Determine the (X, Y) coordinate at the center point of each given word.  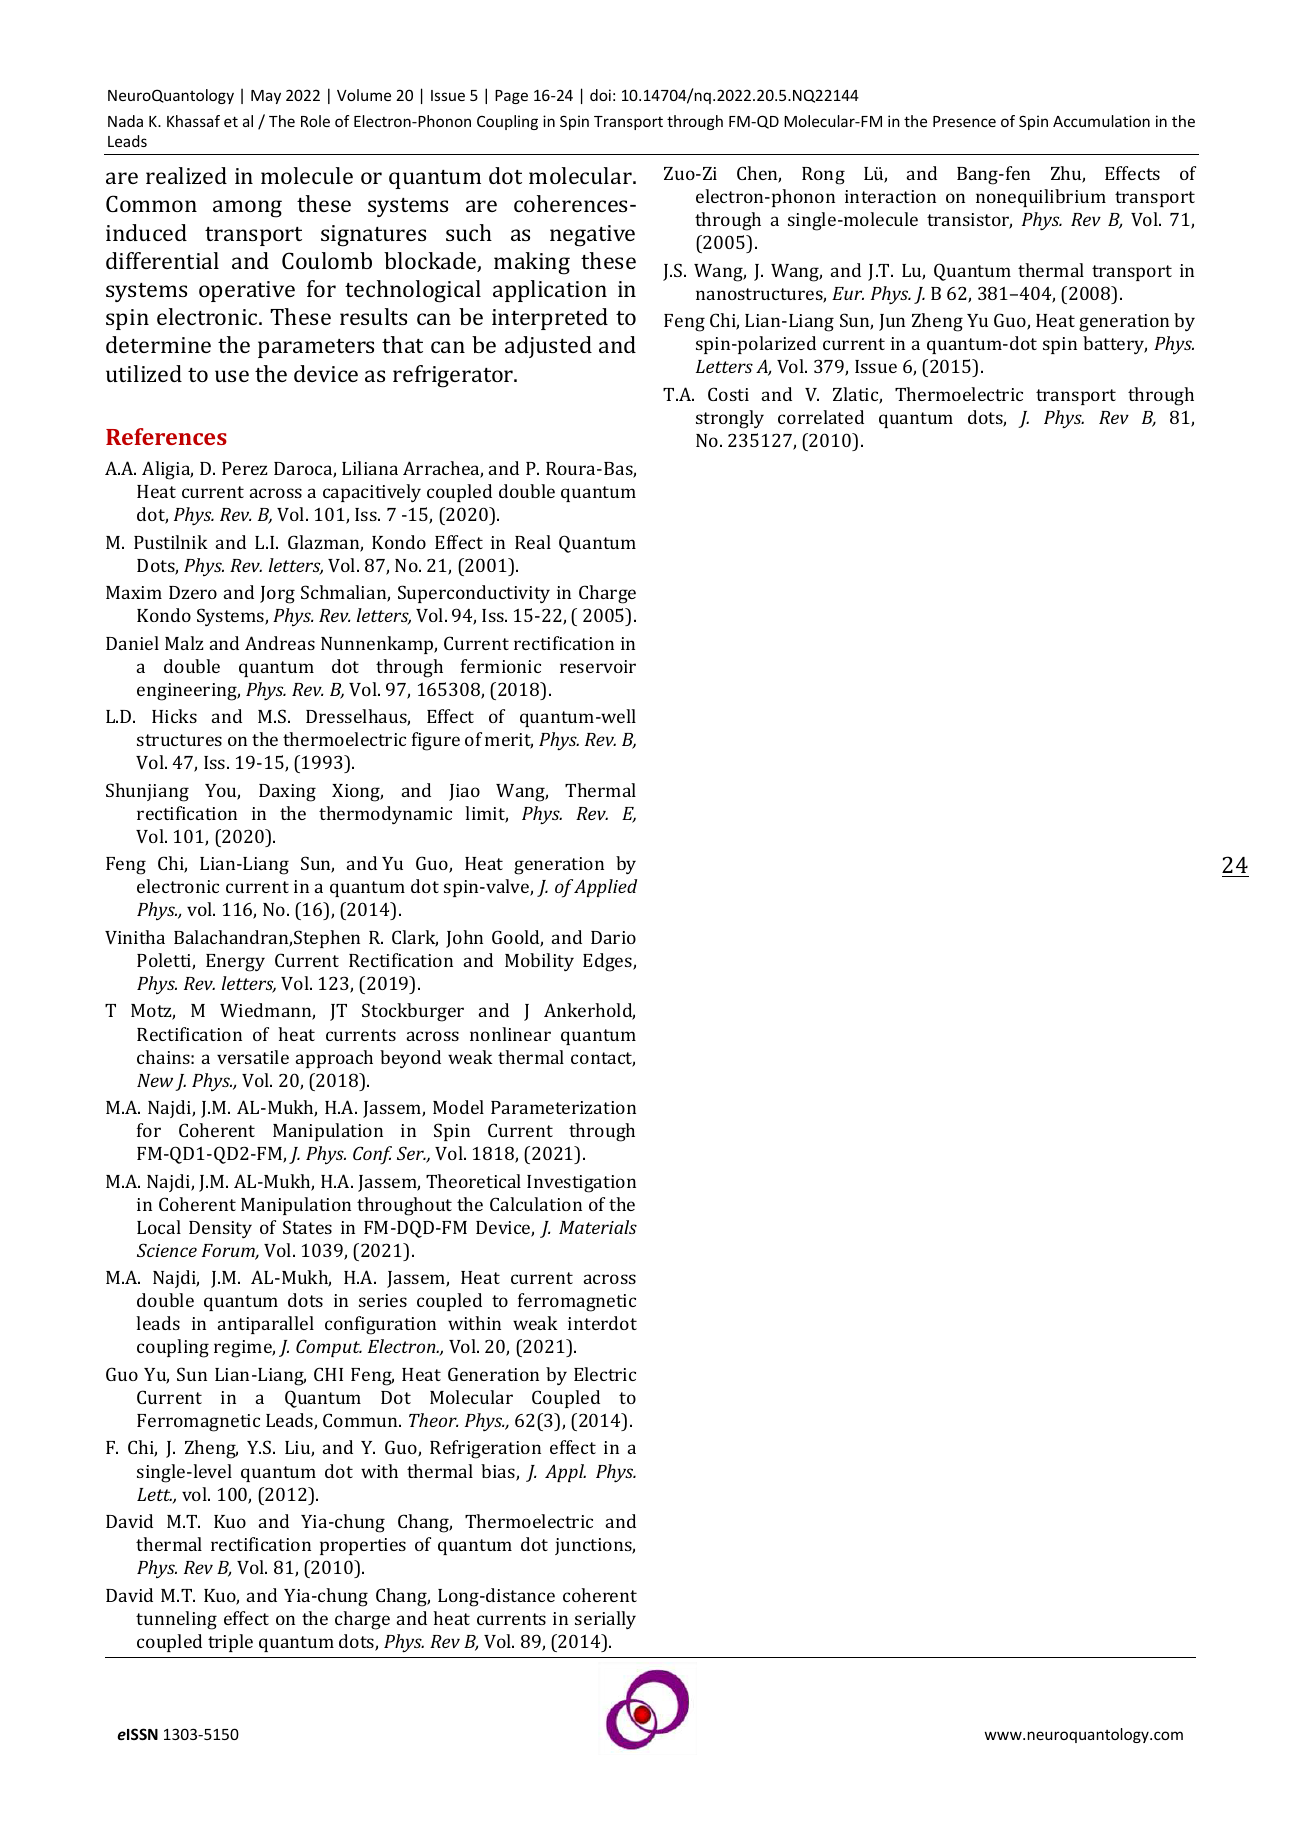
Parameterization (563, 1107)
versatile (253, 1057)
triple (230, 1643)
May (266, 97)
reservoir (598, 666)
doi (600, 95)
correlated (821, 417)
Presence (964, 121)
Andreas (280, 643)
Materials (598, 1227)
